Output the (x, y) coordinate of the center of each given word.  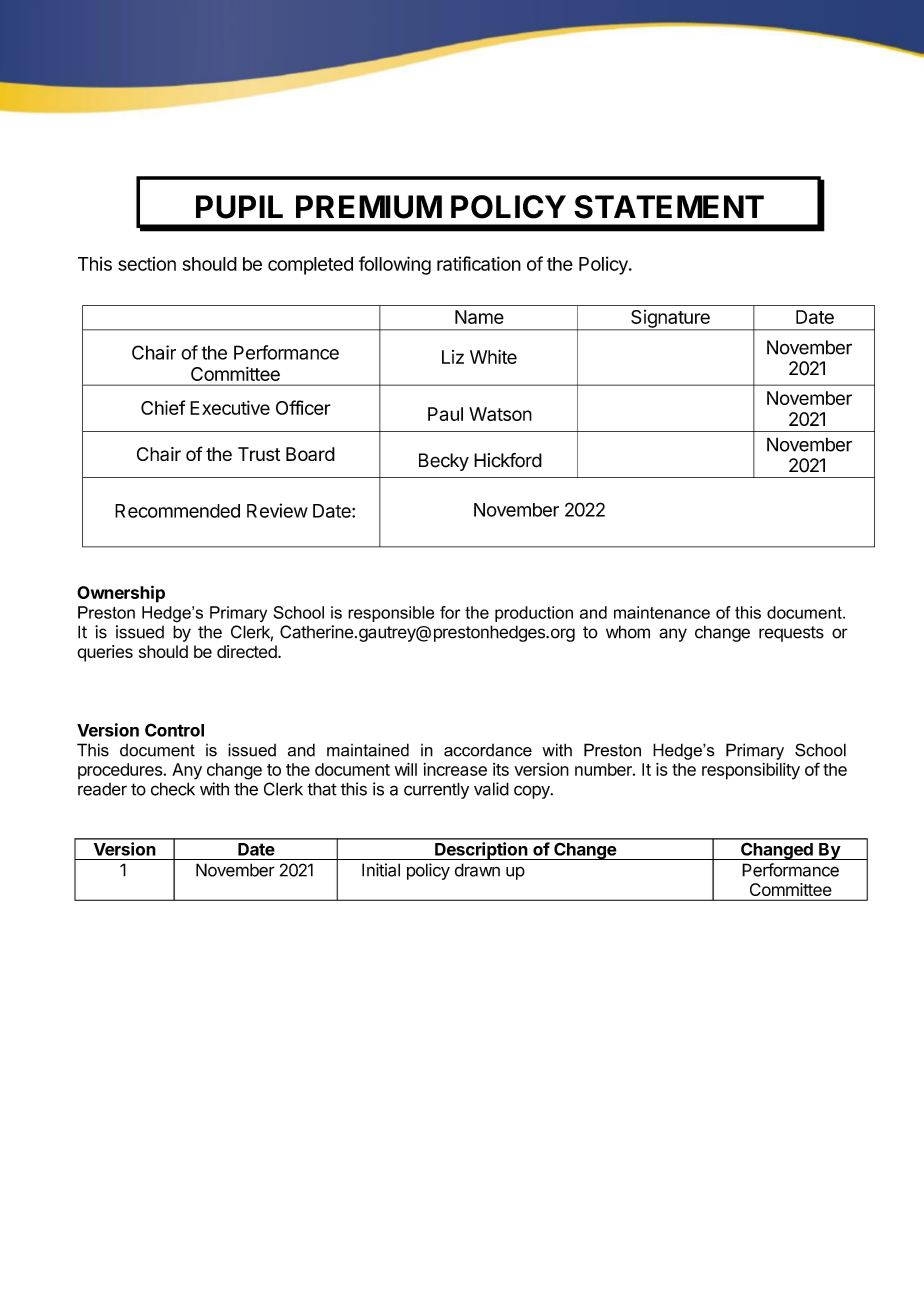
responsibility (751, 771)
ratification (479, 263)
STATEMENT (669, 207)
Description (481, 851)
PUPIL (239, 207)
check (173, 789)
